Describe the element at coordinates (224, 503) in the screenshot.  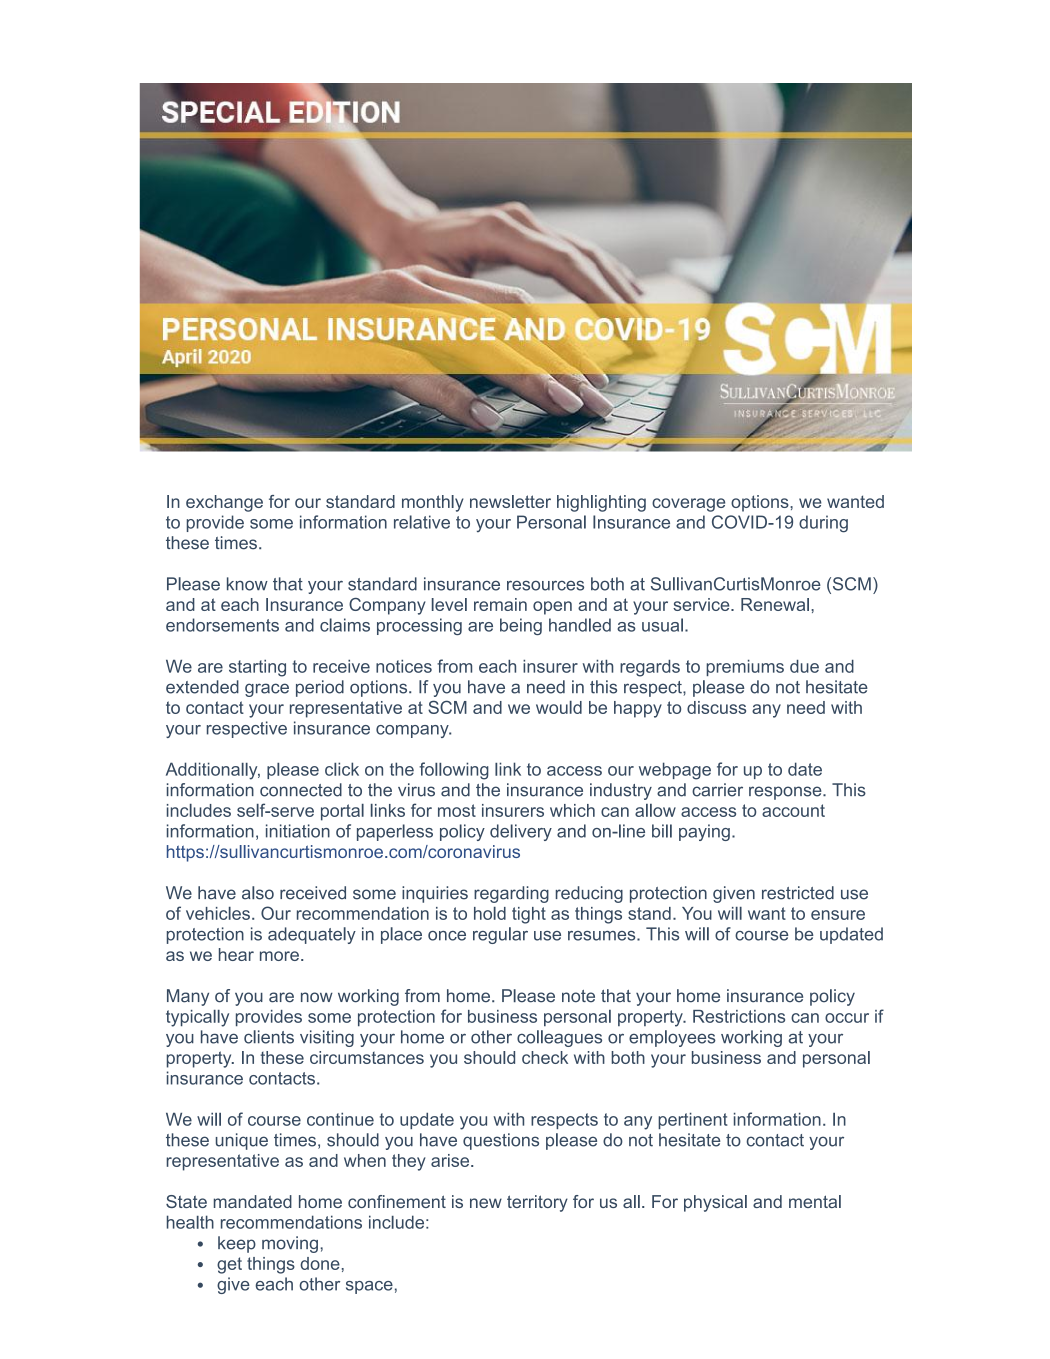
I see `exchange` at that location.
